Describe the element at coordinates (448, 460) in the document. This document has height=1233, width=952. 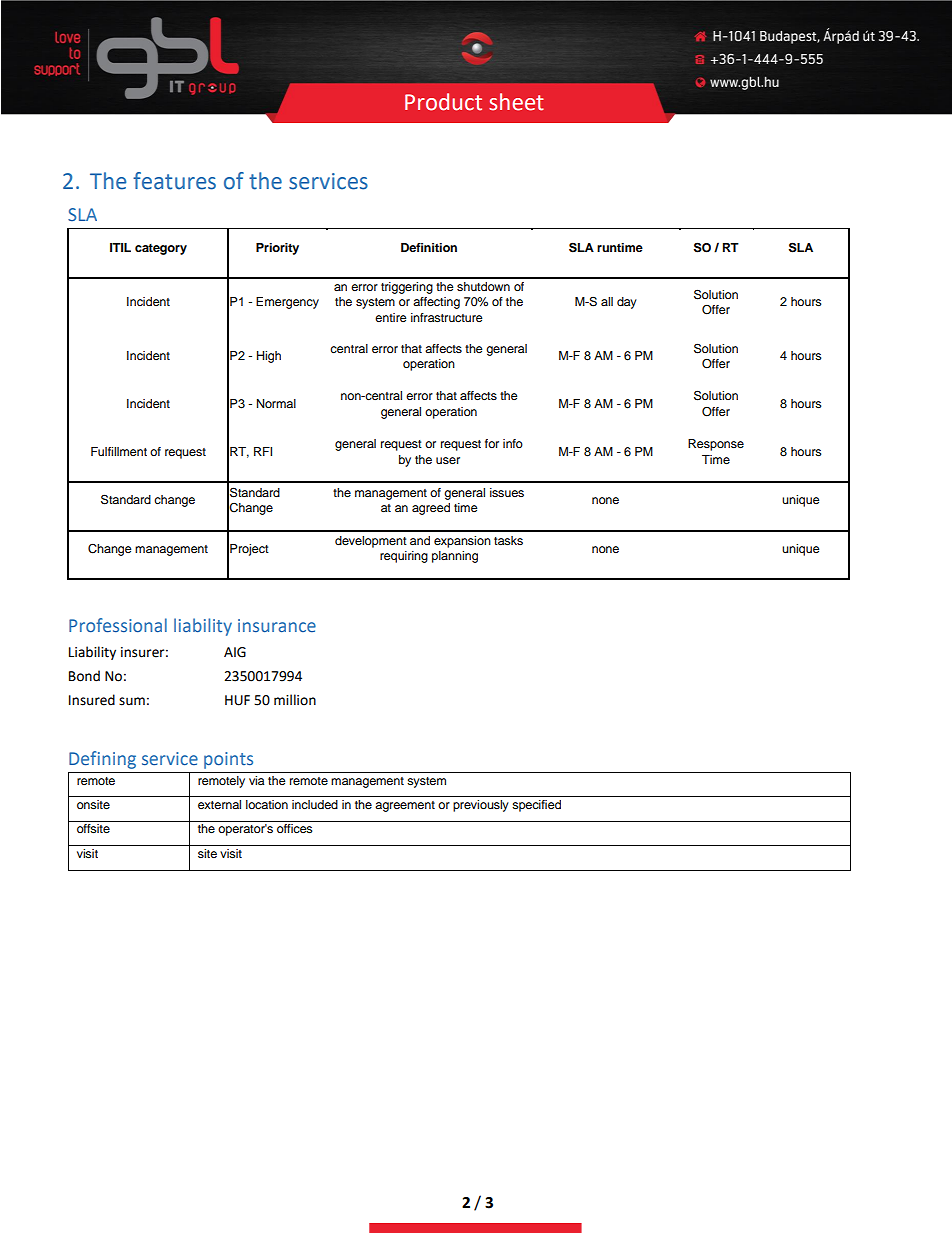
I see `user` at that location.
